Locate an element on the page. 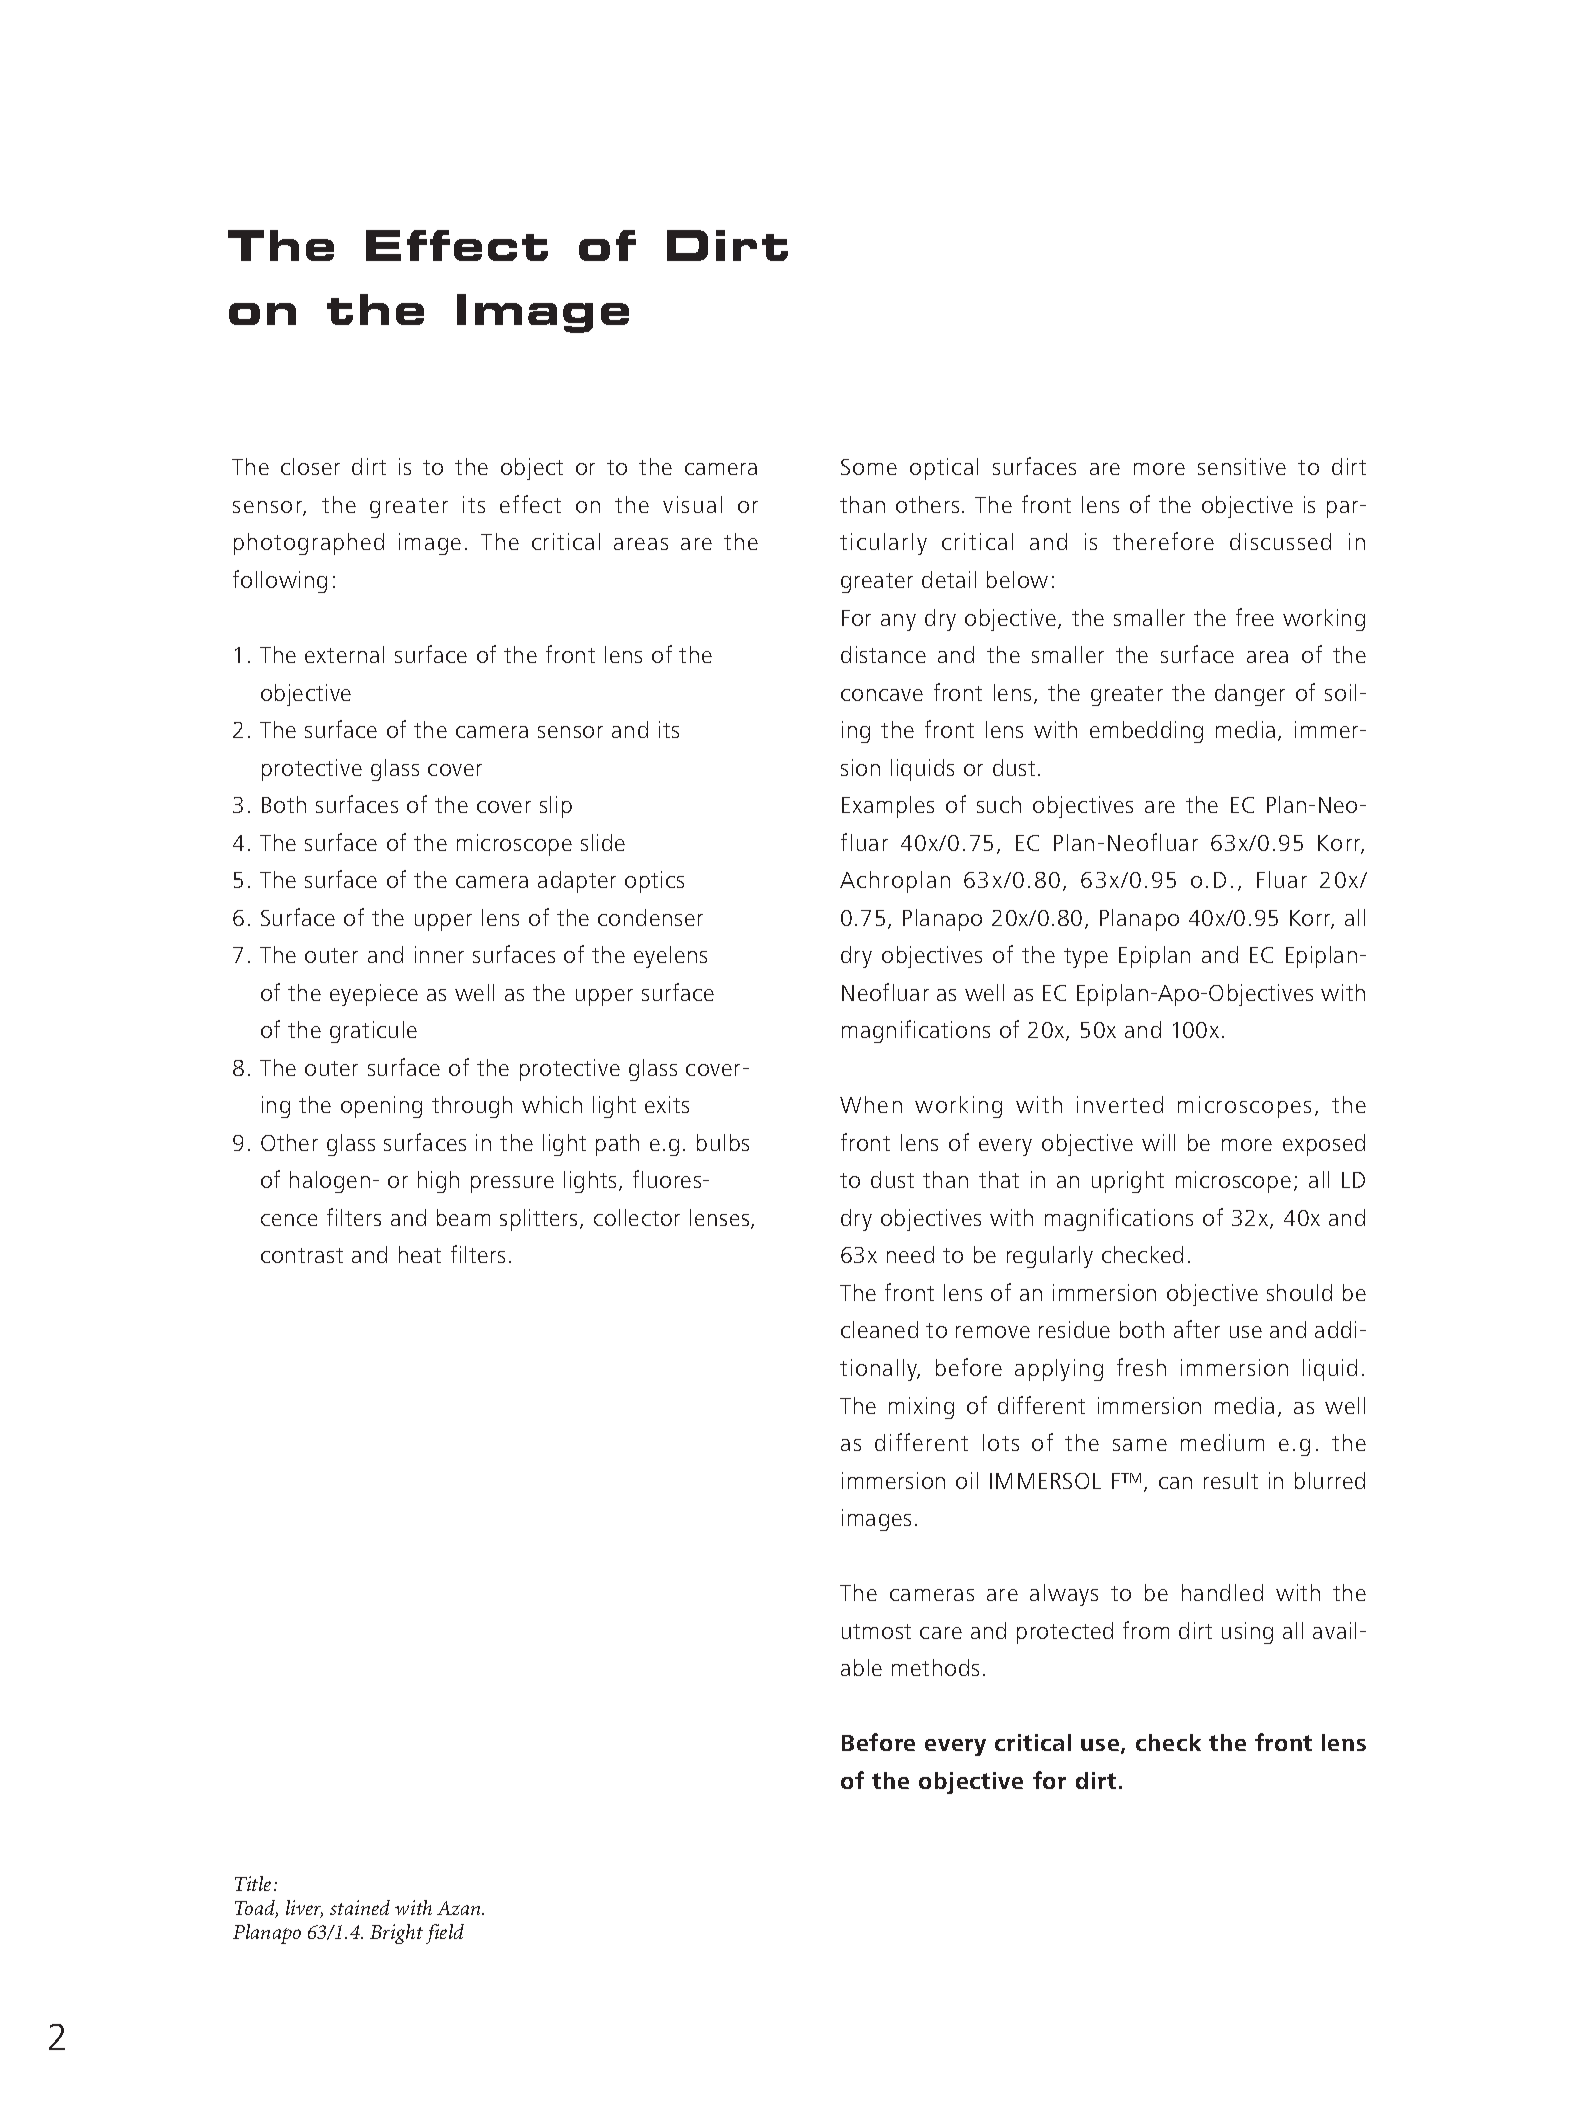  using is located at coordinates (1247, 1633).
